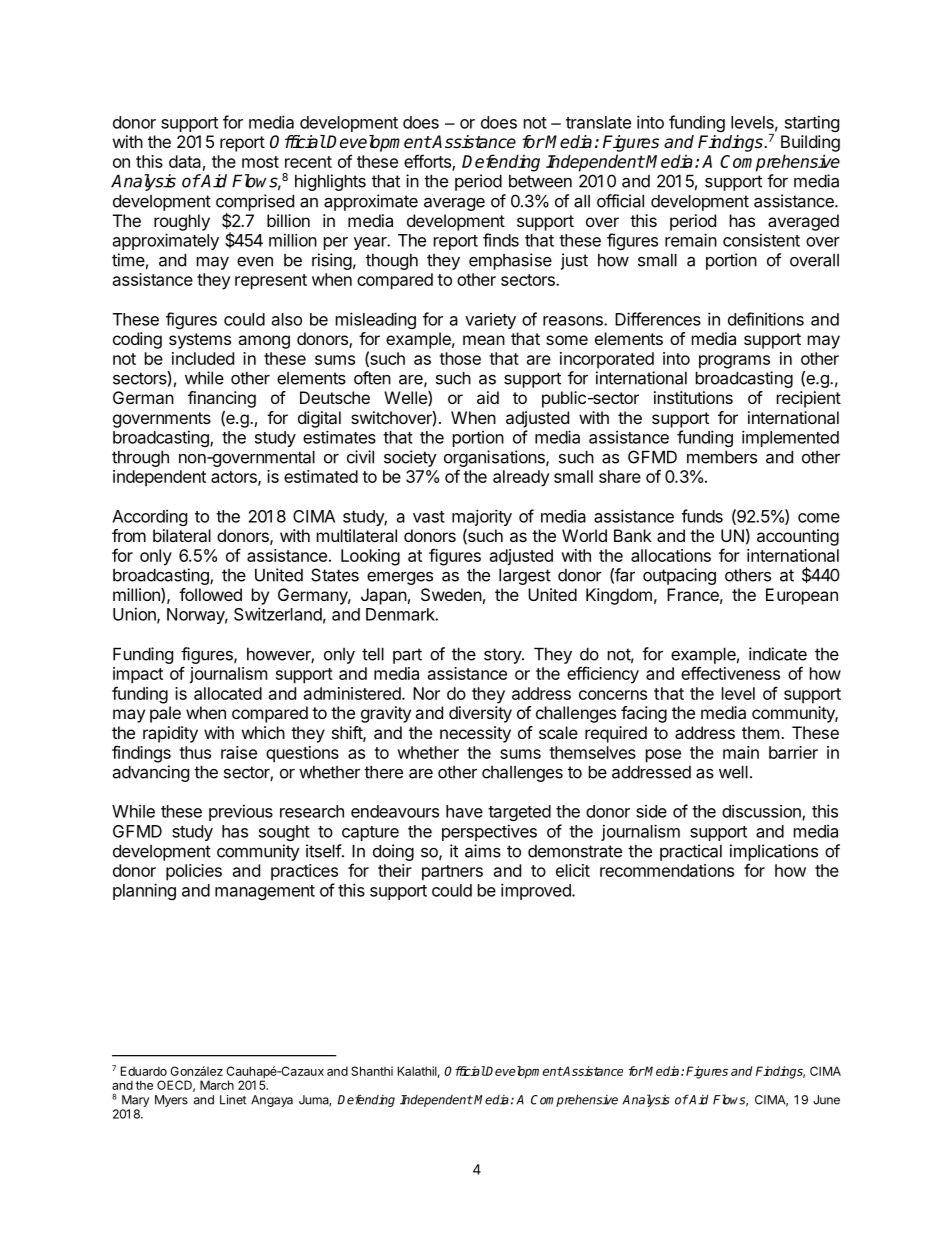 The image size is (952, 1233). I want to click on most, so click(260, 162).
